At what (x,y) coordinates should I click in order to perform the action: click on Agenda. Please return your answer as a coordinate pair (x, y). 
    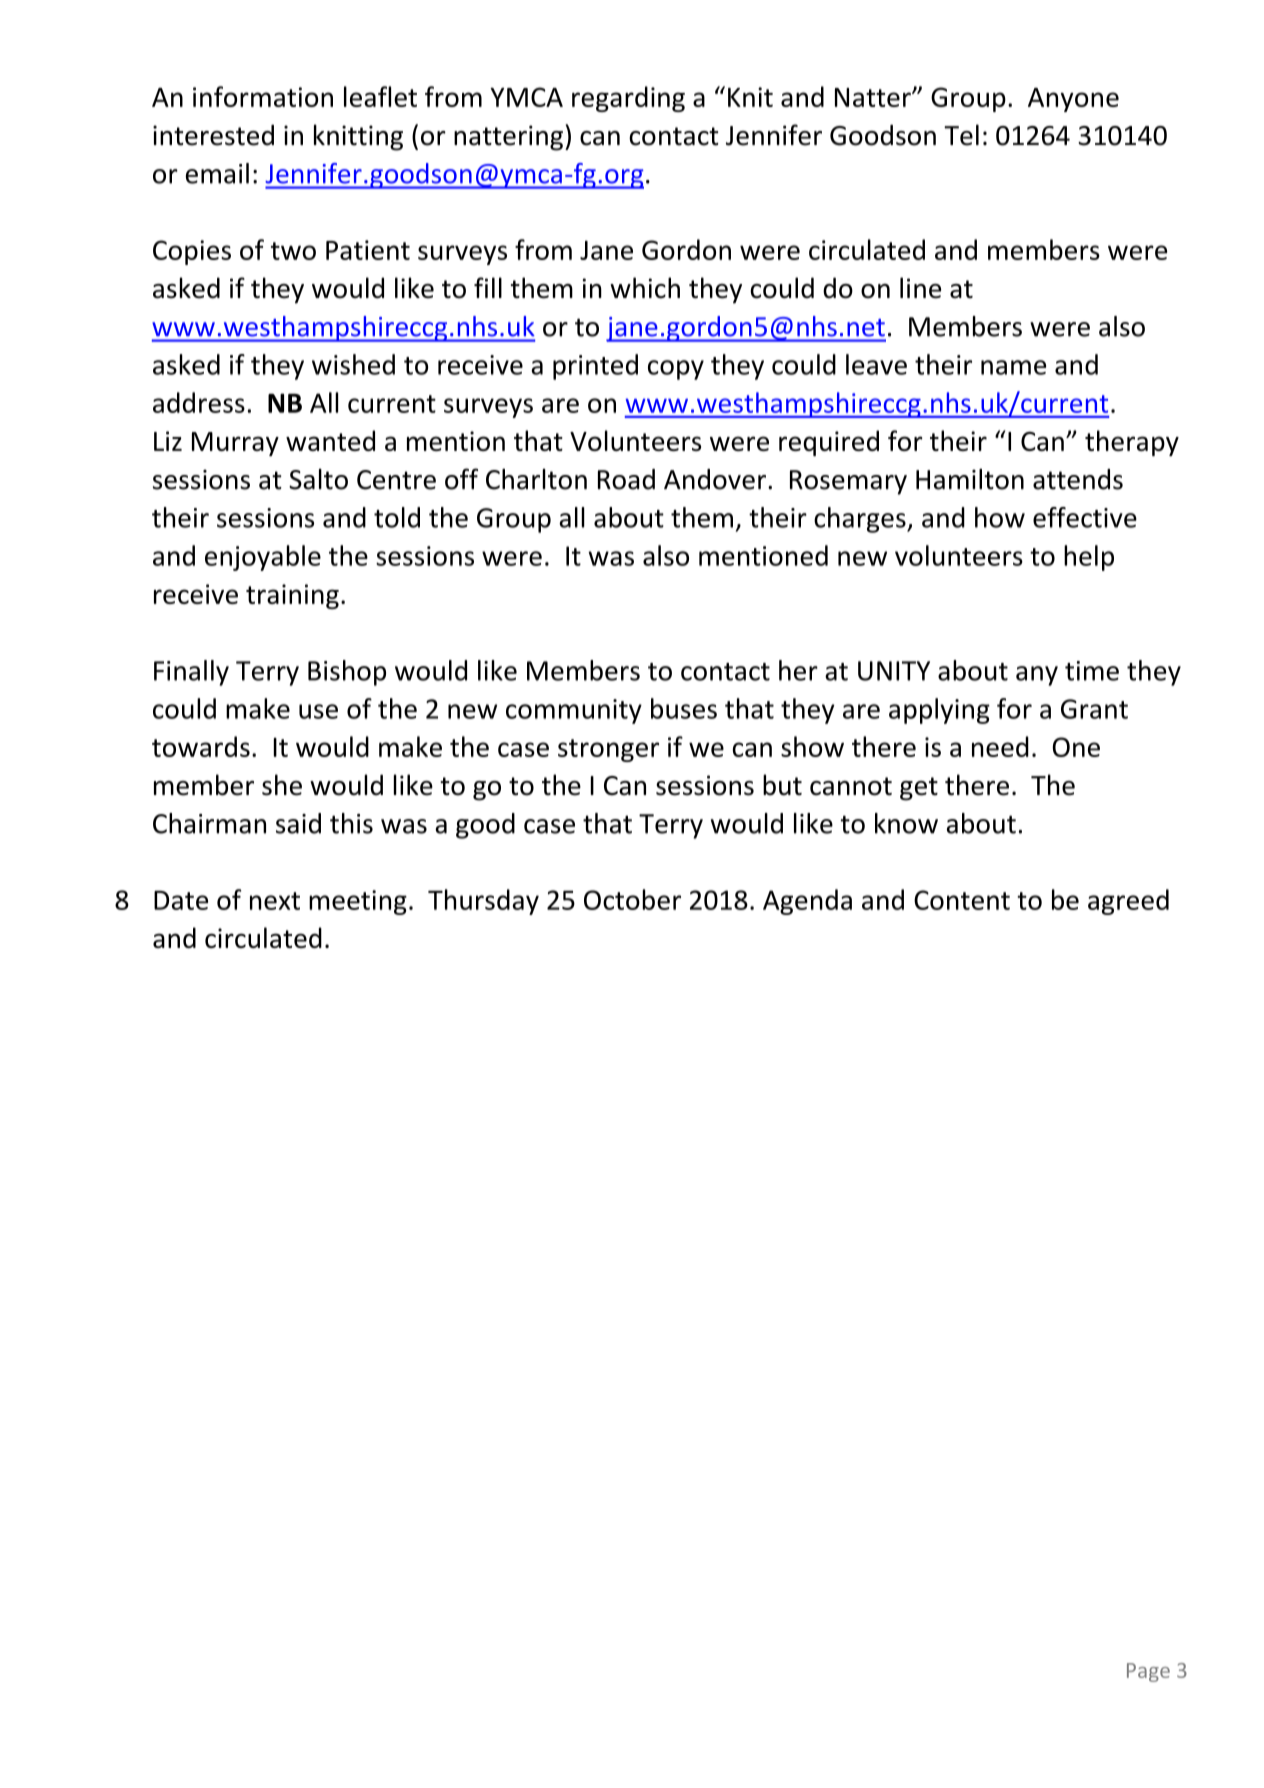
    Looking at the image, I should click on (807, 902).
